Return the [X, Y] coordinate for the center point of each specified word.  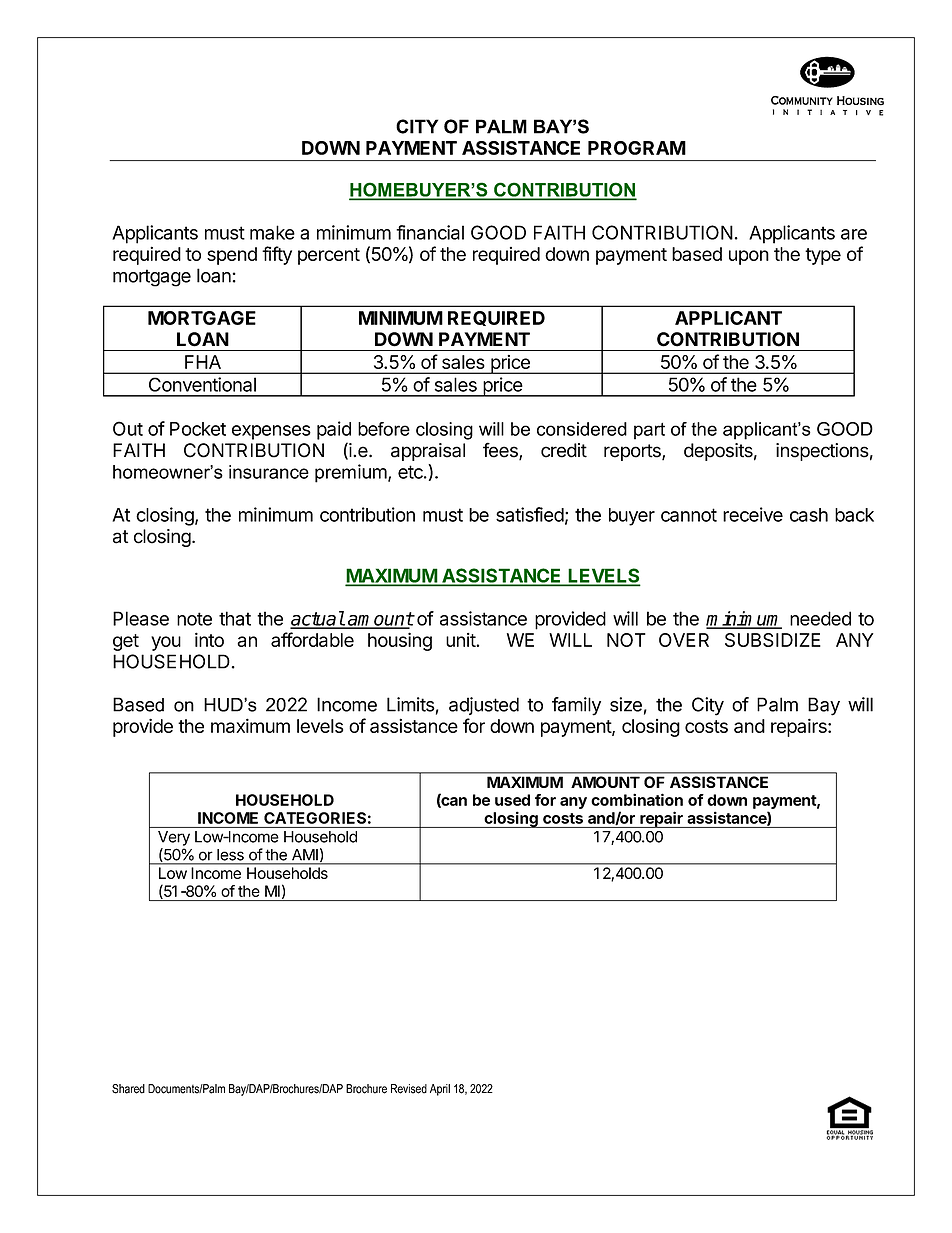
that [235, 618]
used [512, 800]
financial [430, 232]
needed [820, 618]
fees [501, 451]
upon [749, 257]
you [166, 643]
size [626, 704]
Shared [128, 1089]
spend [232, 256]
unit [461, 640]
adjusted [484, 706]
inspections [822, 452]
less [230, 855]
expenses [271, 432]
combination [637, 799]
